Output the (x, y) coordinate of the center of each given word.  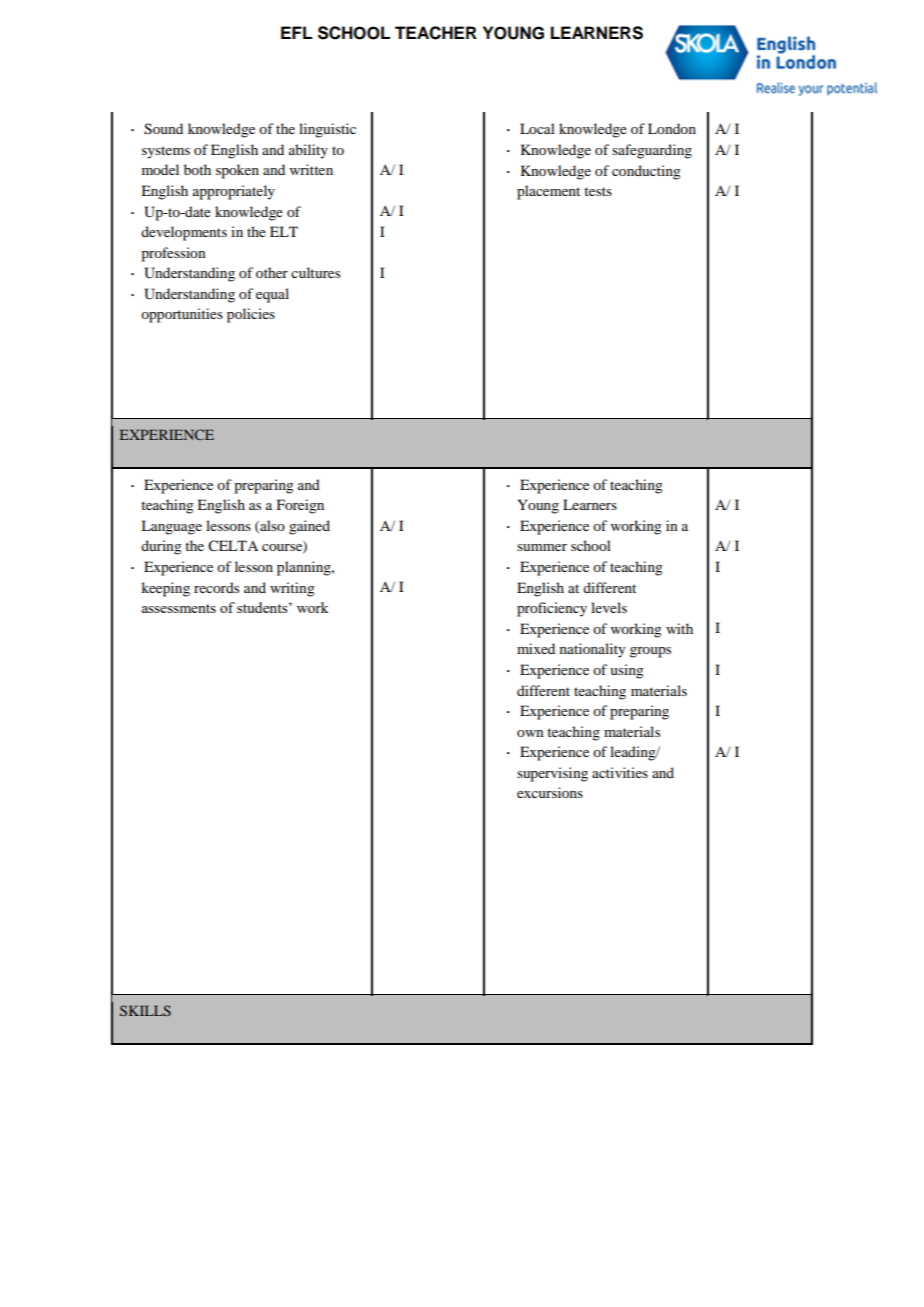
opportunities (182, 315)
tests (598, 191)
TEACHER (436, 33)
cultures (315, 272)
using (627, 671)
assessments (178, 608)
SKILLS (145, 1010)
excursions (550, 792)
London (672, 128)
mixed (536, 648)
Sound (163, 129)
